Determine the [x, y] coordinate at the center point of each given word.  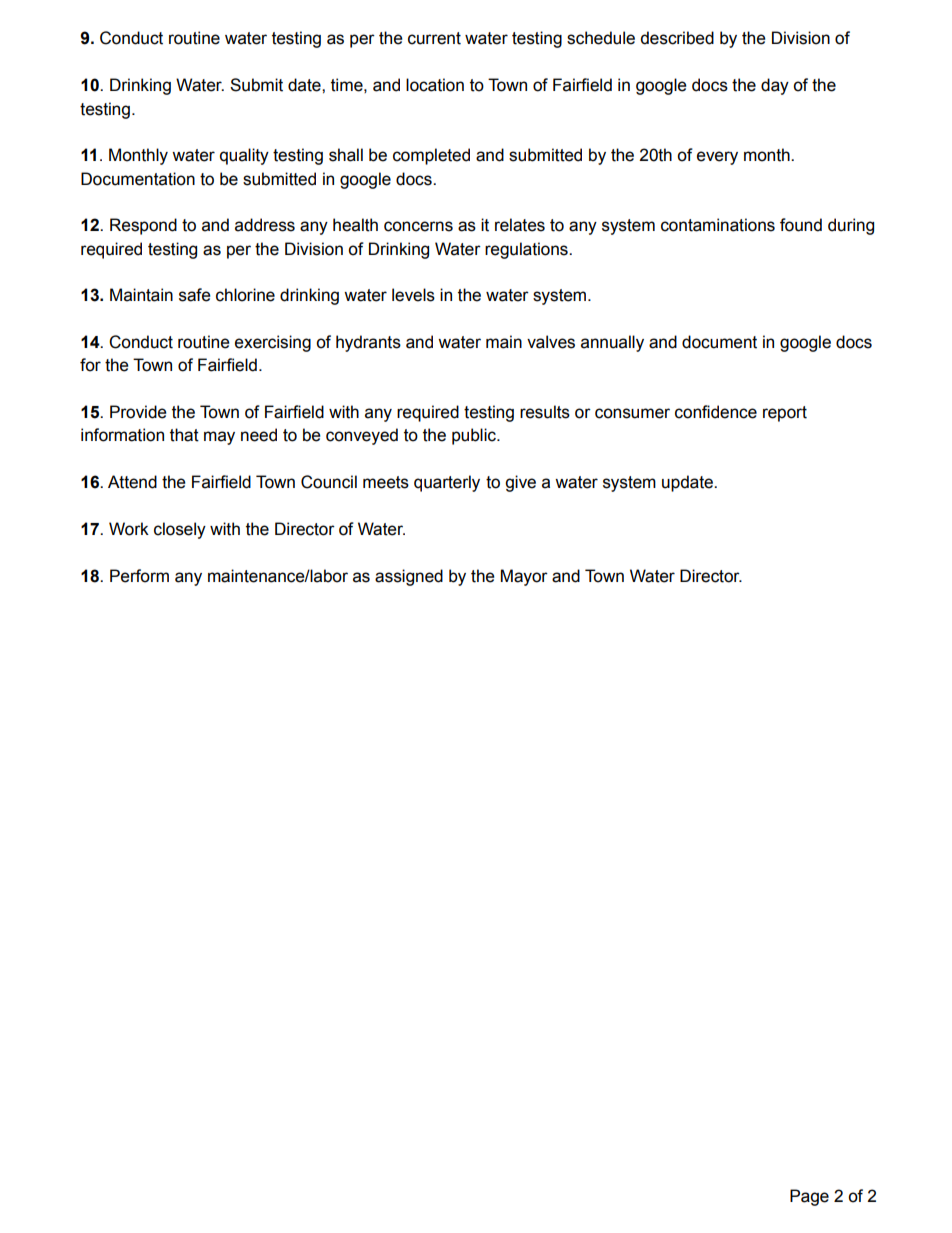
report [785, 414]
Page [809, 1197]
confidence [716, 412]
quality [244, 156]
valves [551, 342]
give [520, 483]
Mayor [524, 577]
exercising [273, 343]
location [435, 85]
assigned [409, 577]
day [775, 86]
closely [180, 530]
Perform [139, 576]
